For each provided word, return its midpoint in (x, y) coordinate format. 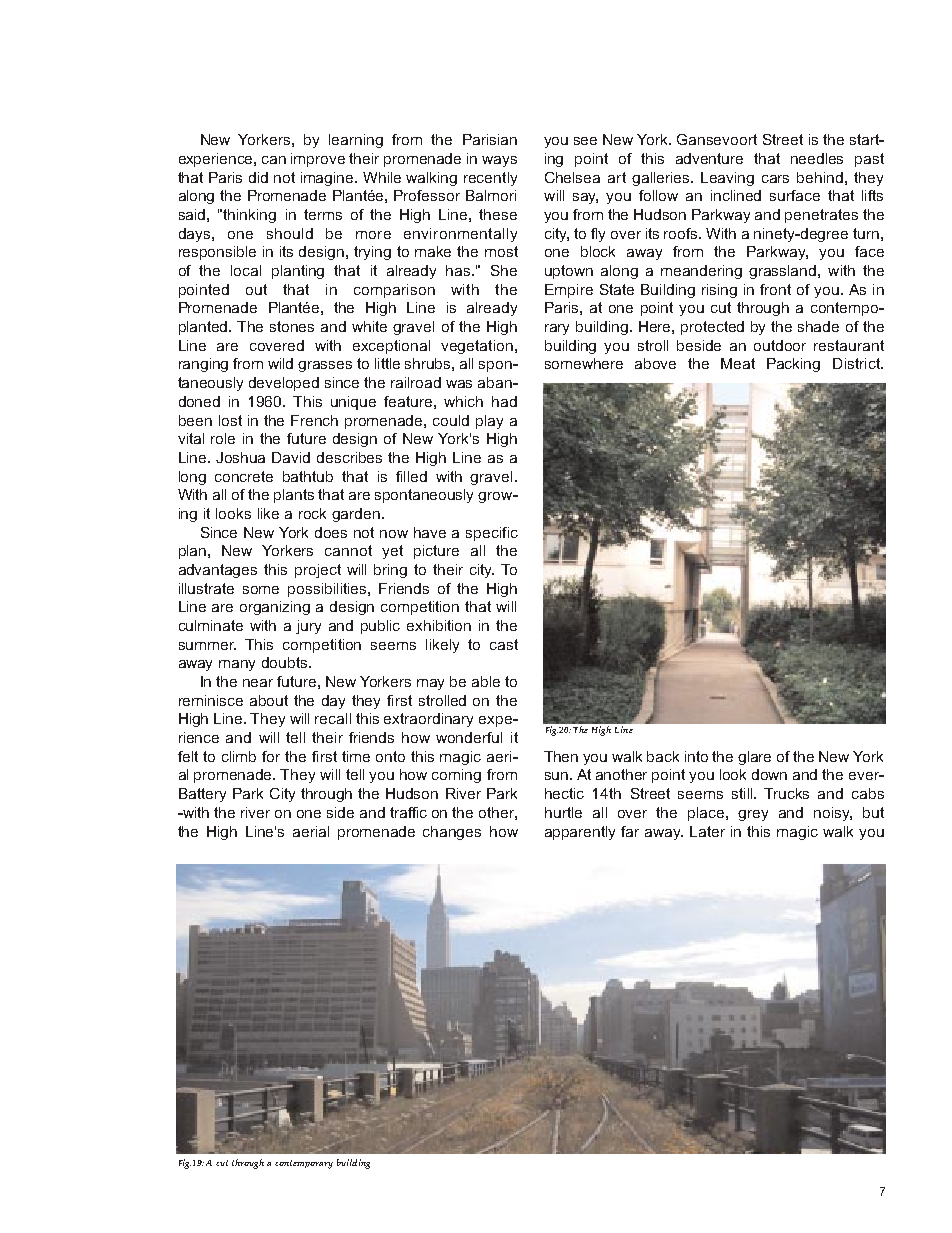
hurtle (563, 812)
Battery (202, 795)
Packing (793, 365)
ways (499, 161)
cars (775, 179)
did (258, 177)
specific (492, 534)
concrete (244, 476)
